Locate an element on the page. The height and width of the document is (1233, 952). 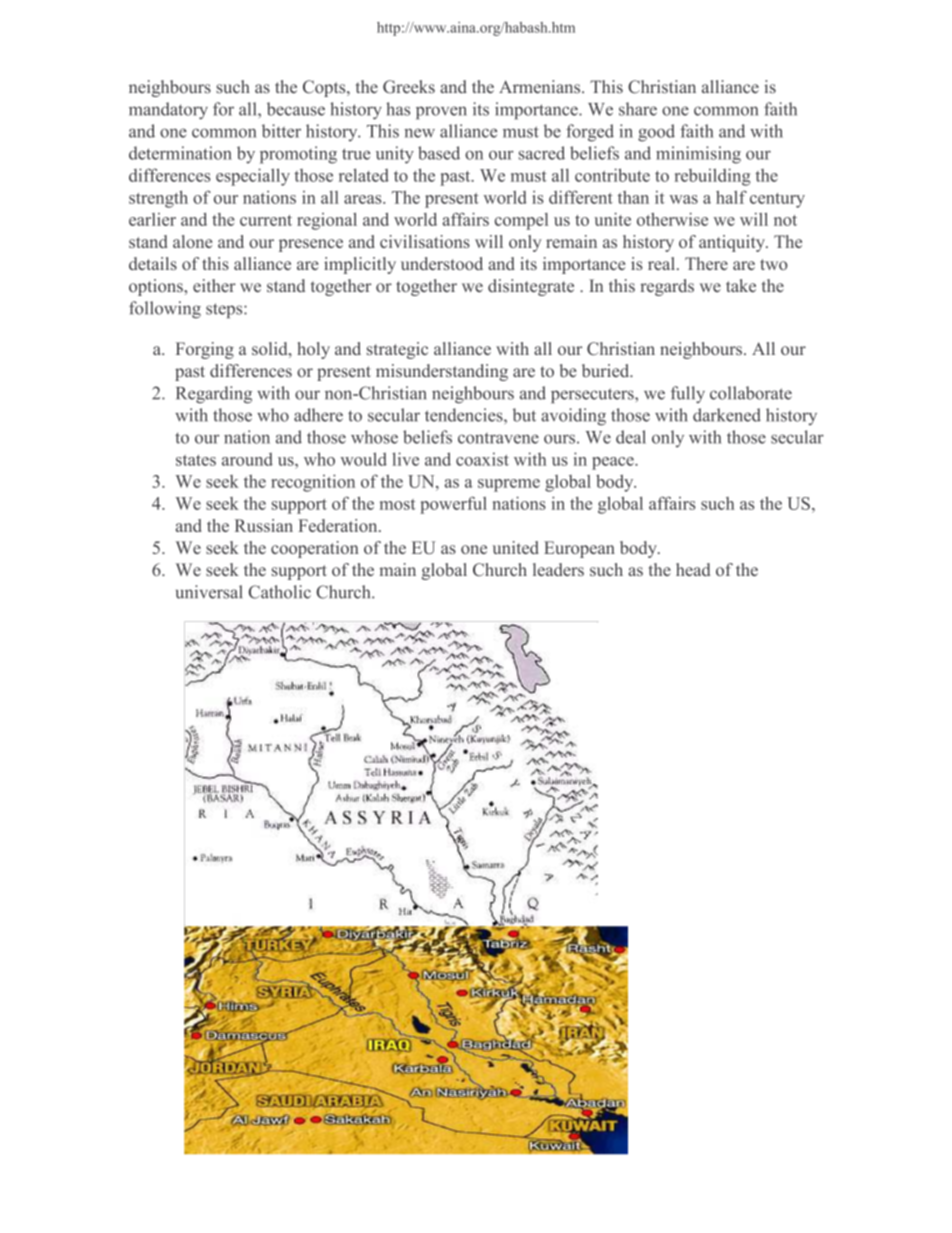
buried is located at coordinates (607, 370).
